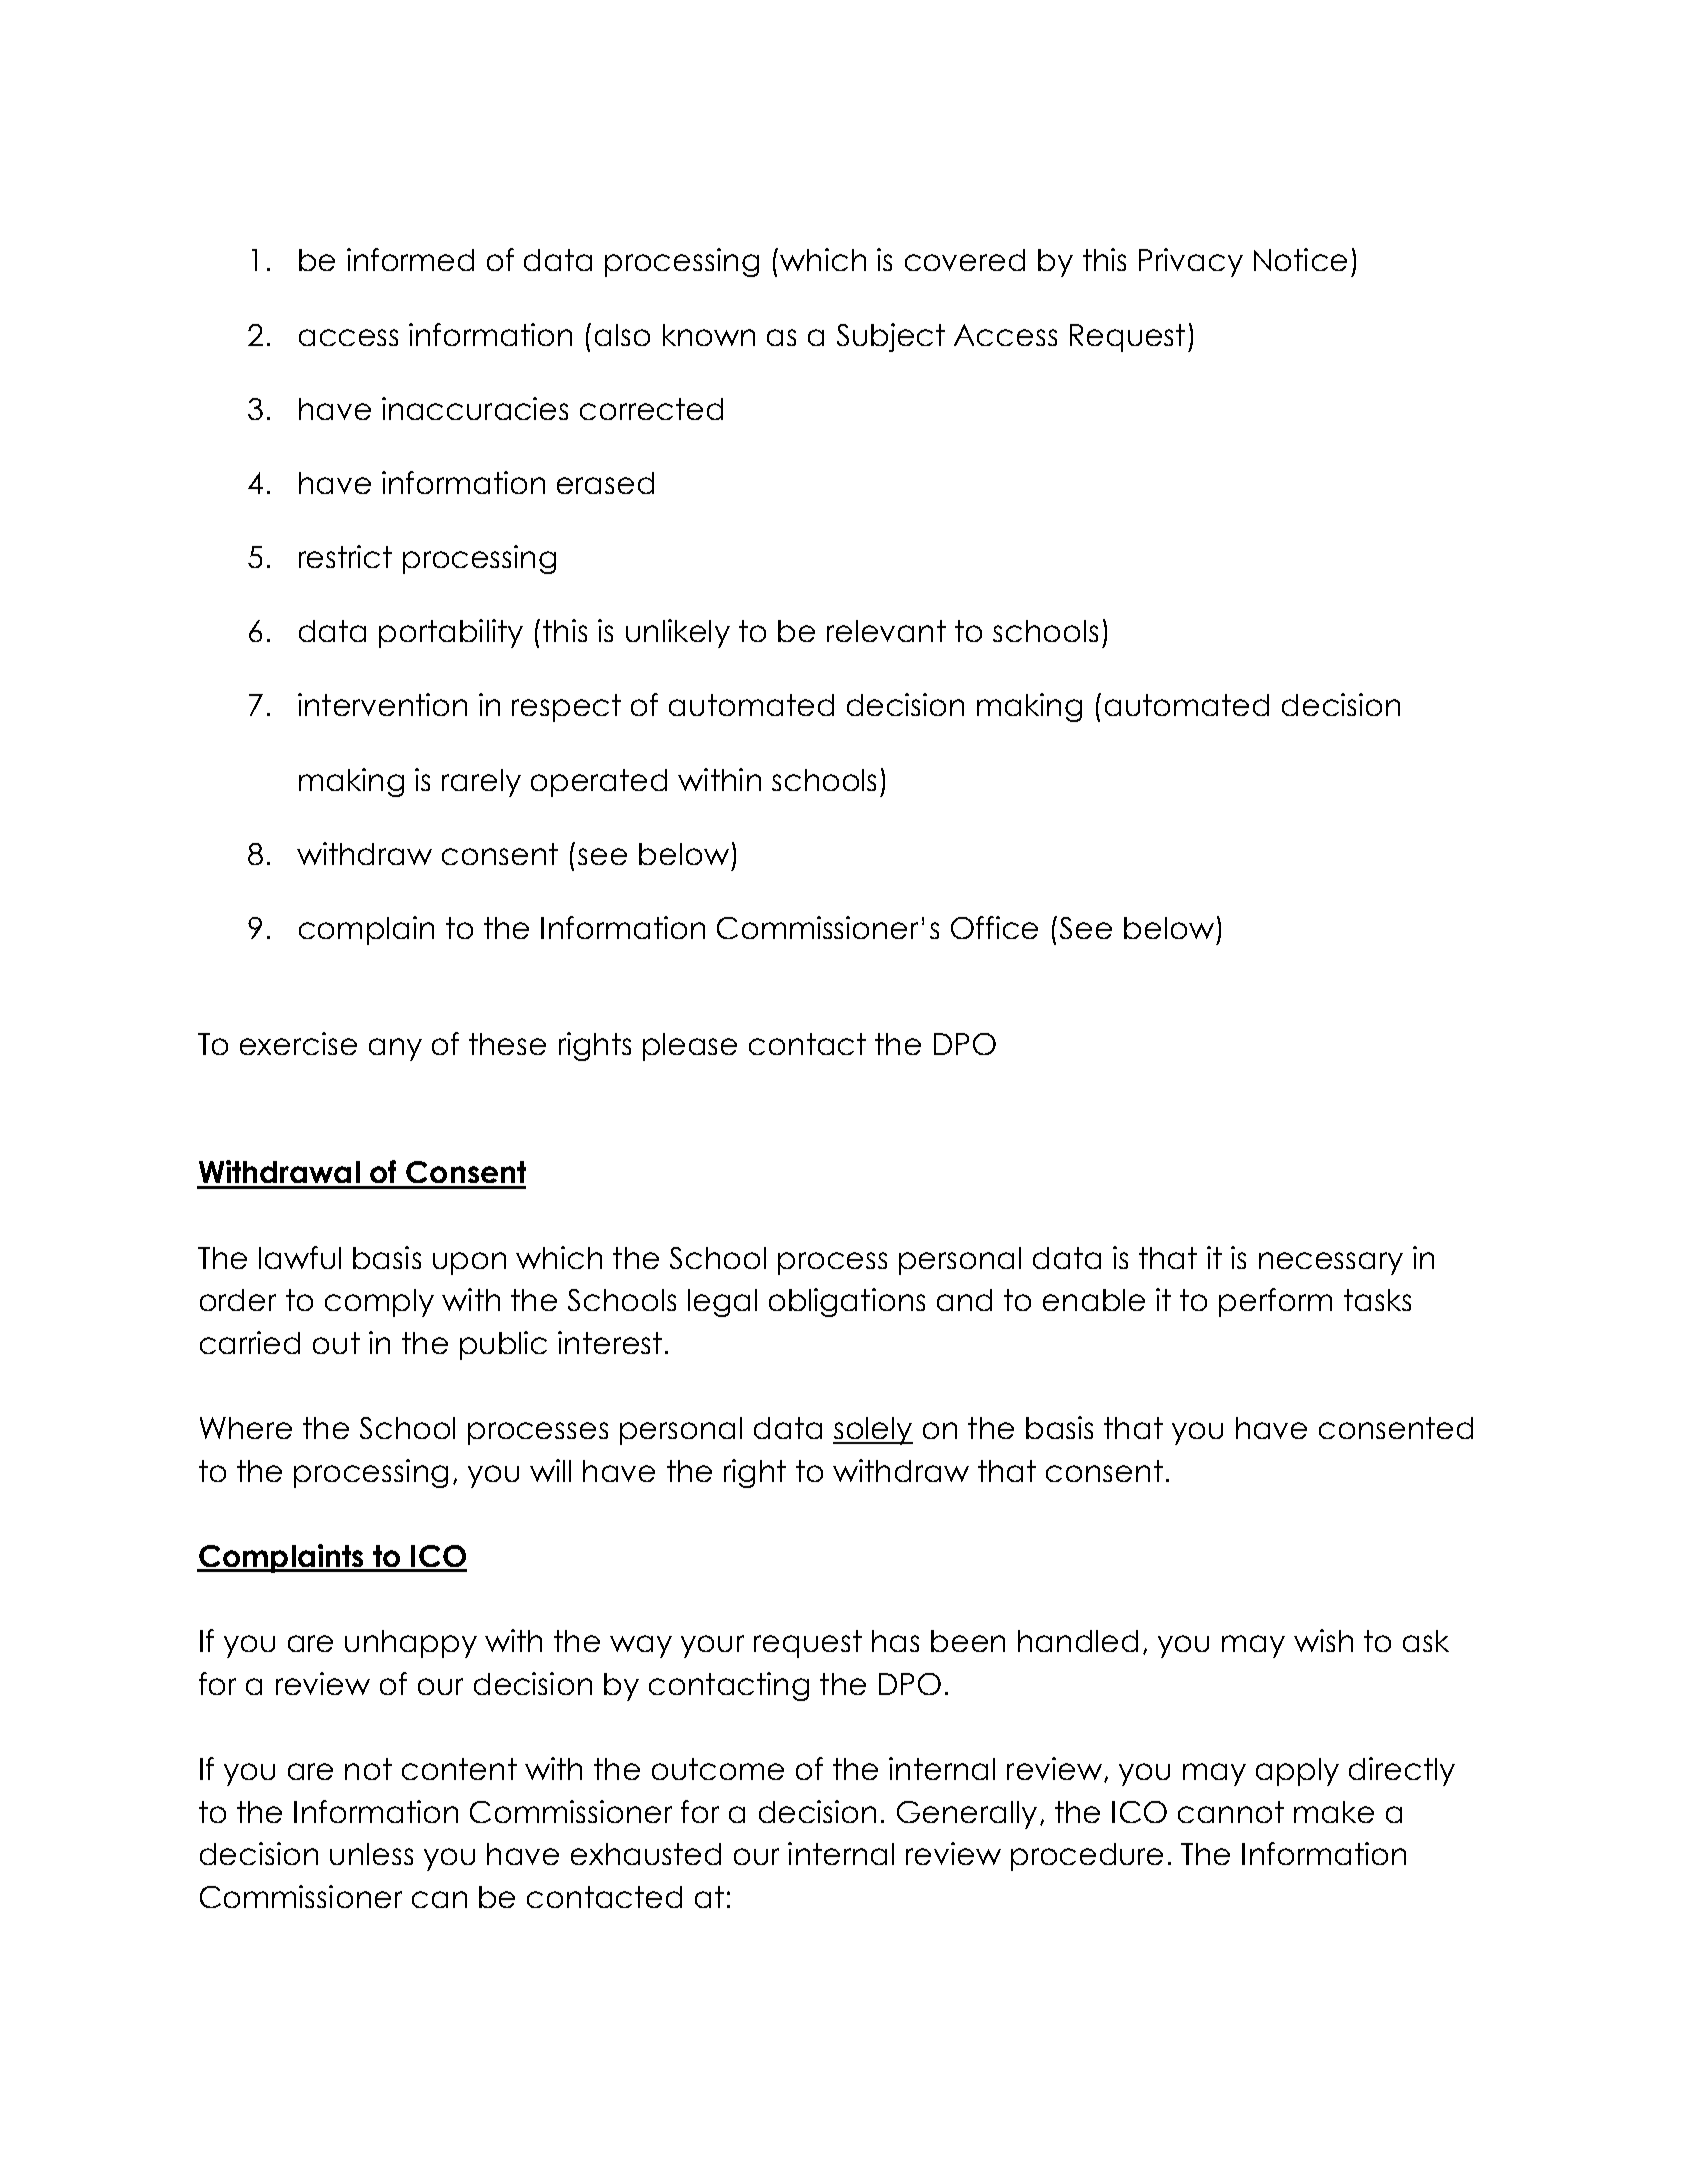  Describe the element at coordinates (1300, 259) in the page. I see `Notice` at that location.
